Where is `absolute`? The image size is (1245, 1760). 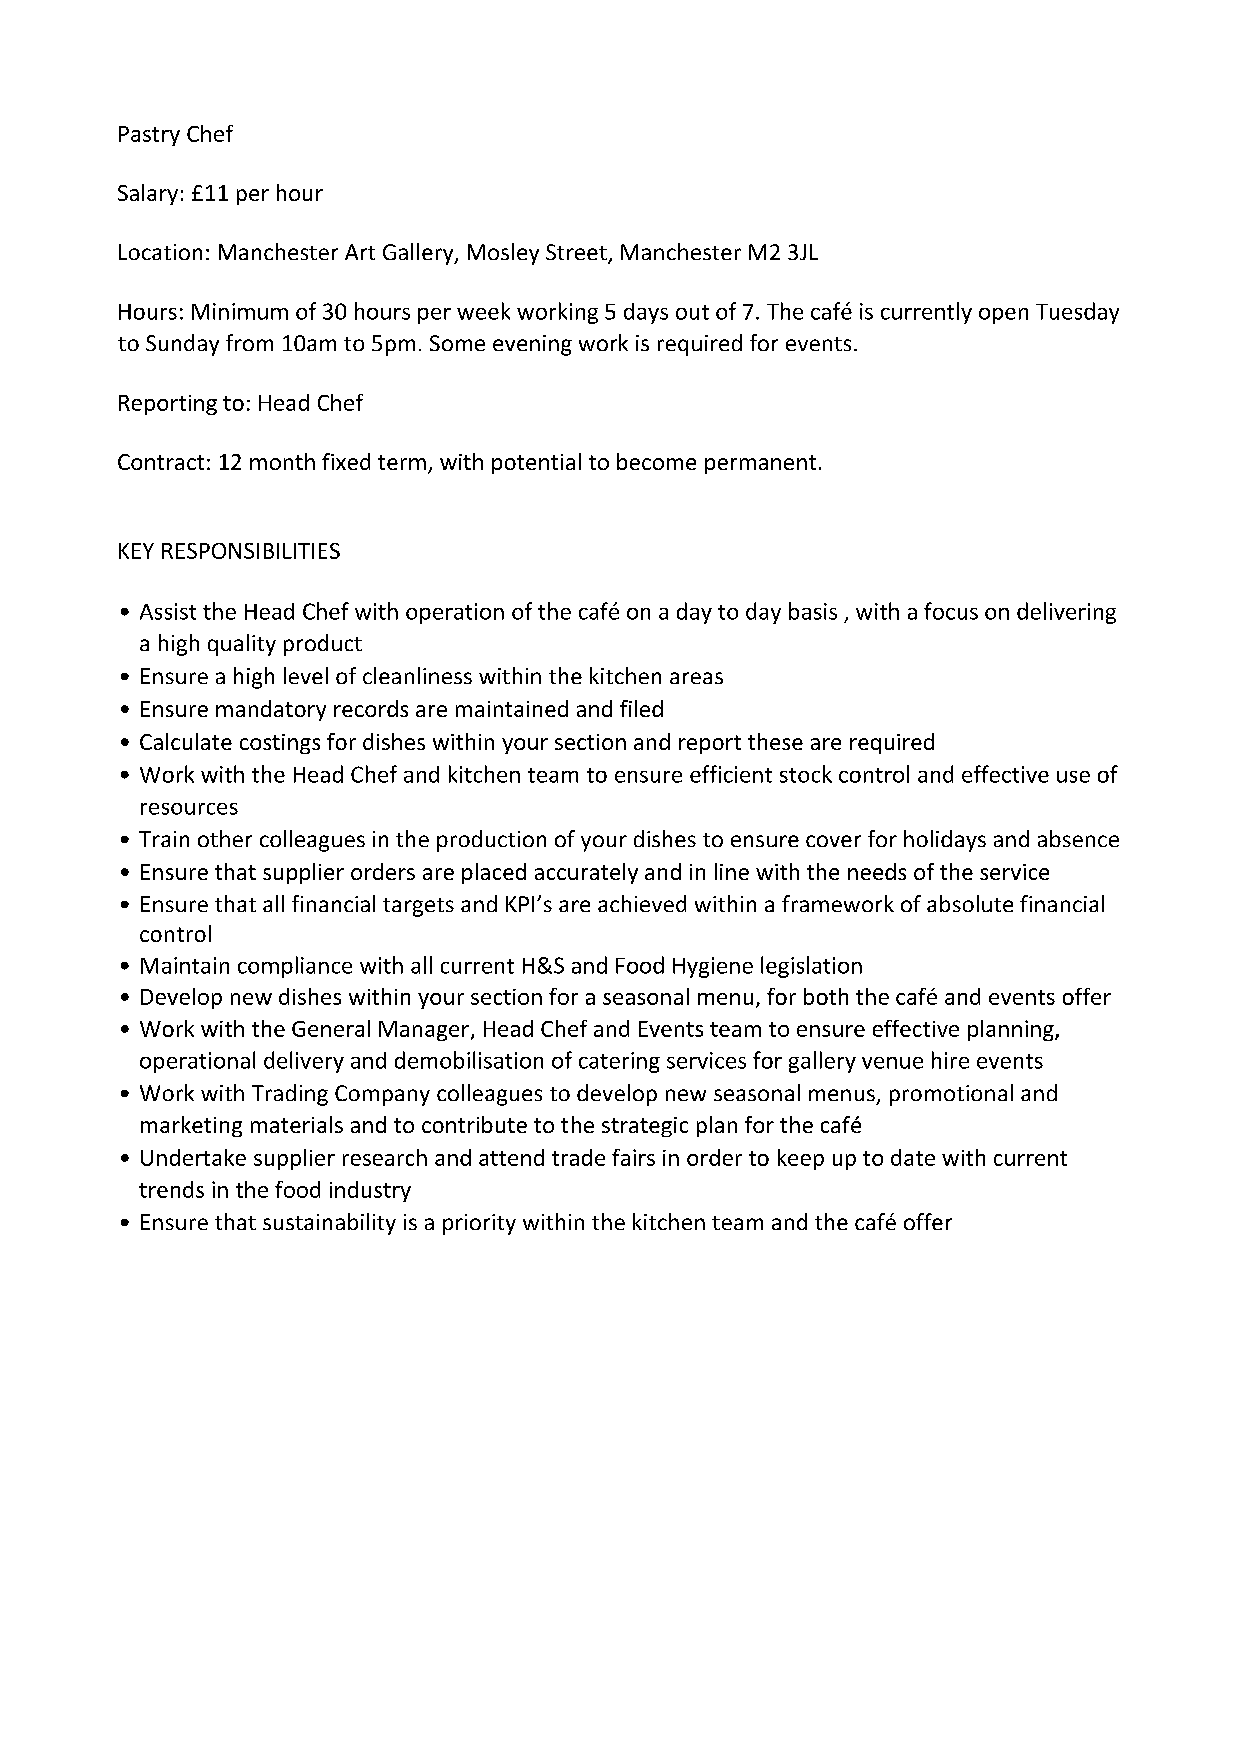
absolute is located at coordinates (970, 903).
